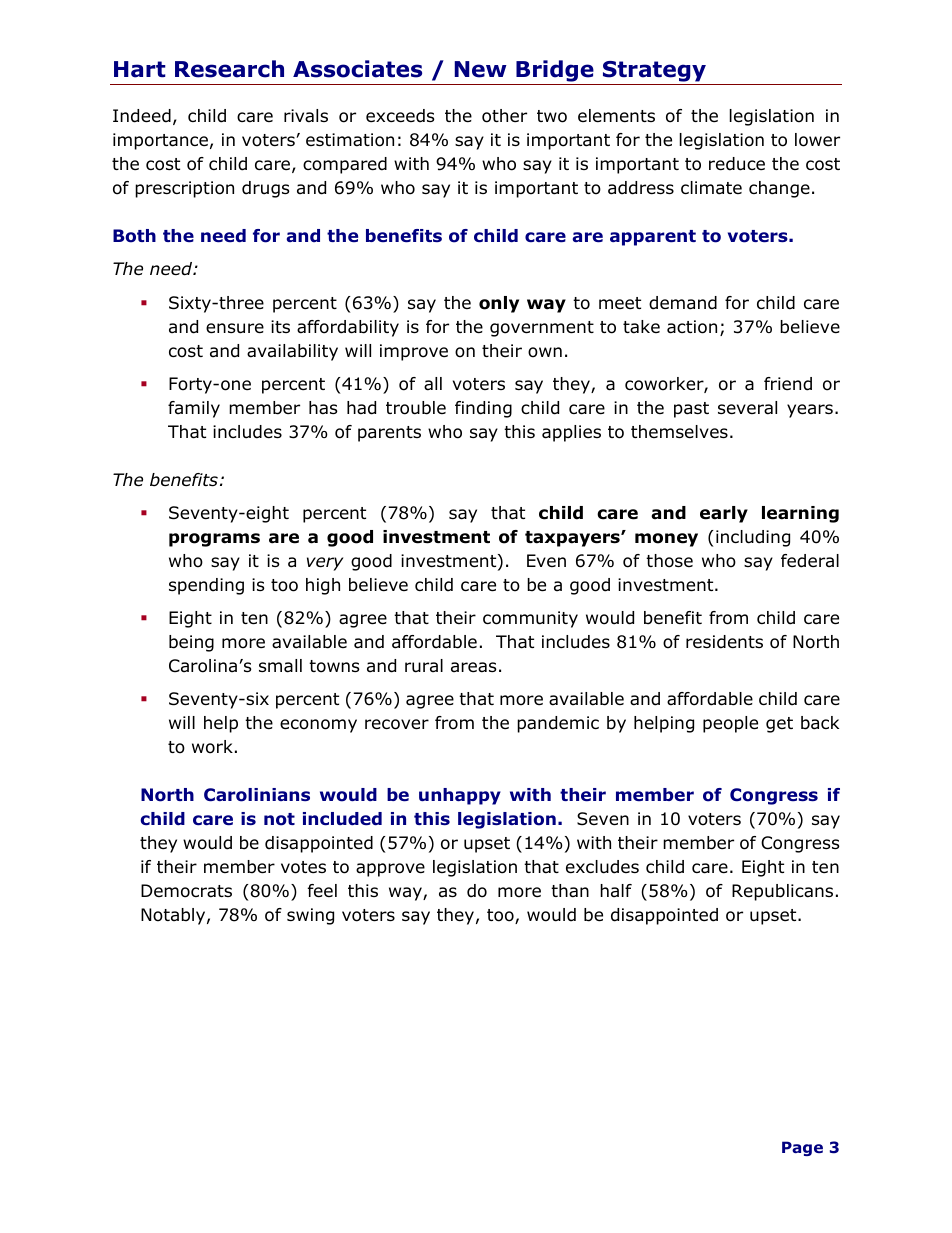 Image resolution: width=952 pixels, height=1233 pixels. Describe the element at coordinates (460, 796) in the document. I see `unhappy` at that location.
